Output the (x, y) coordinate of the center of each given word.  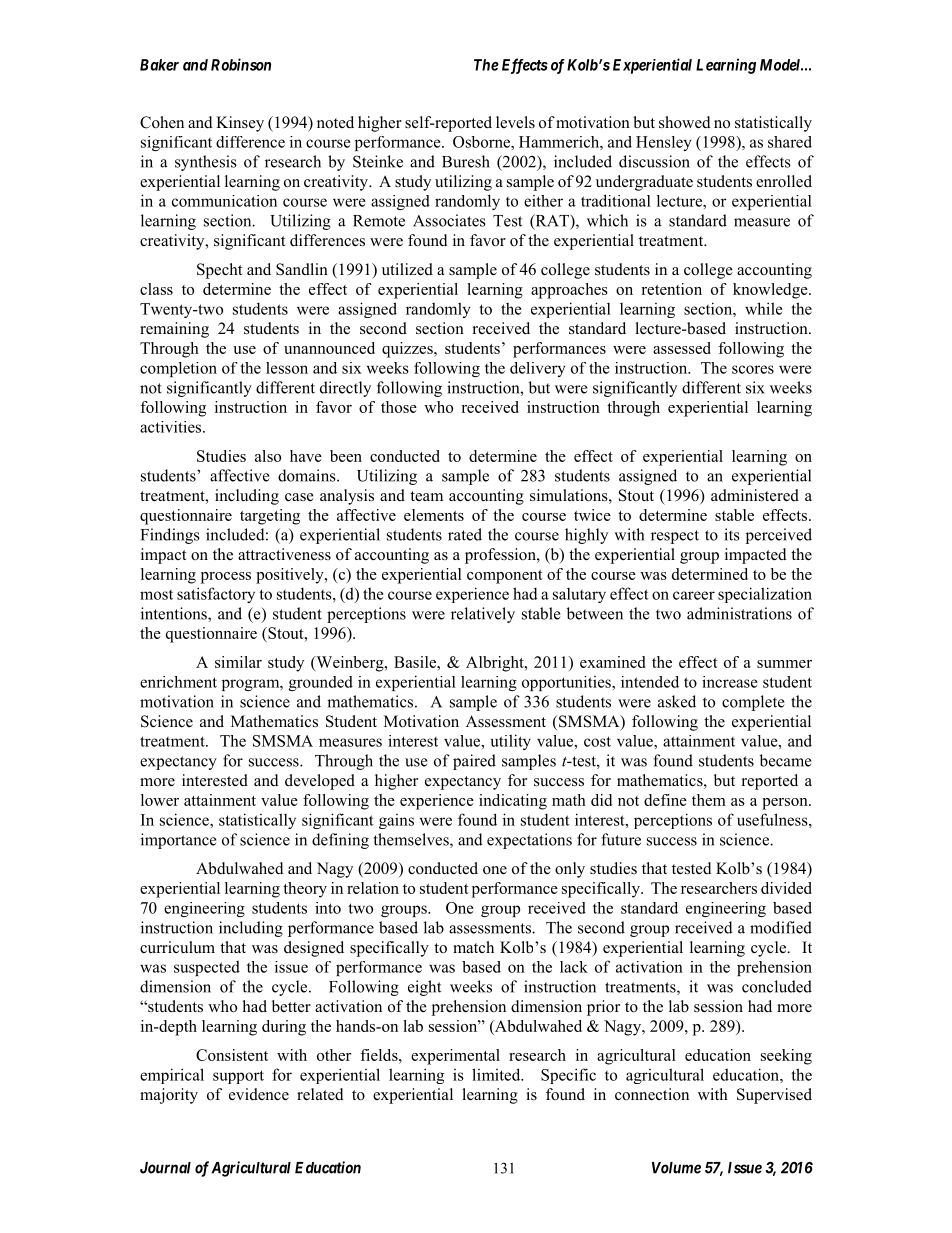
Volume (676, 1168)
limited (497, 1074)
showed (685, 122)
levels (515, 122)
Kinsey (240, 124)
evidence (259, 1094)
